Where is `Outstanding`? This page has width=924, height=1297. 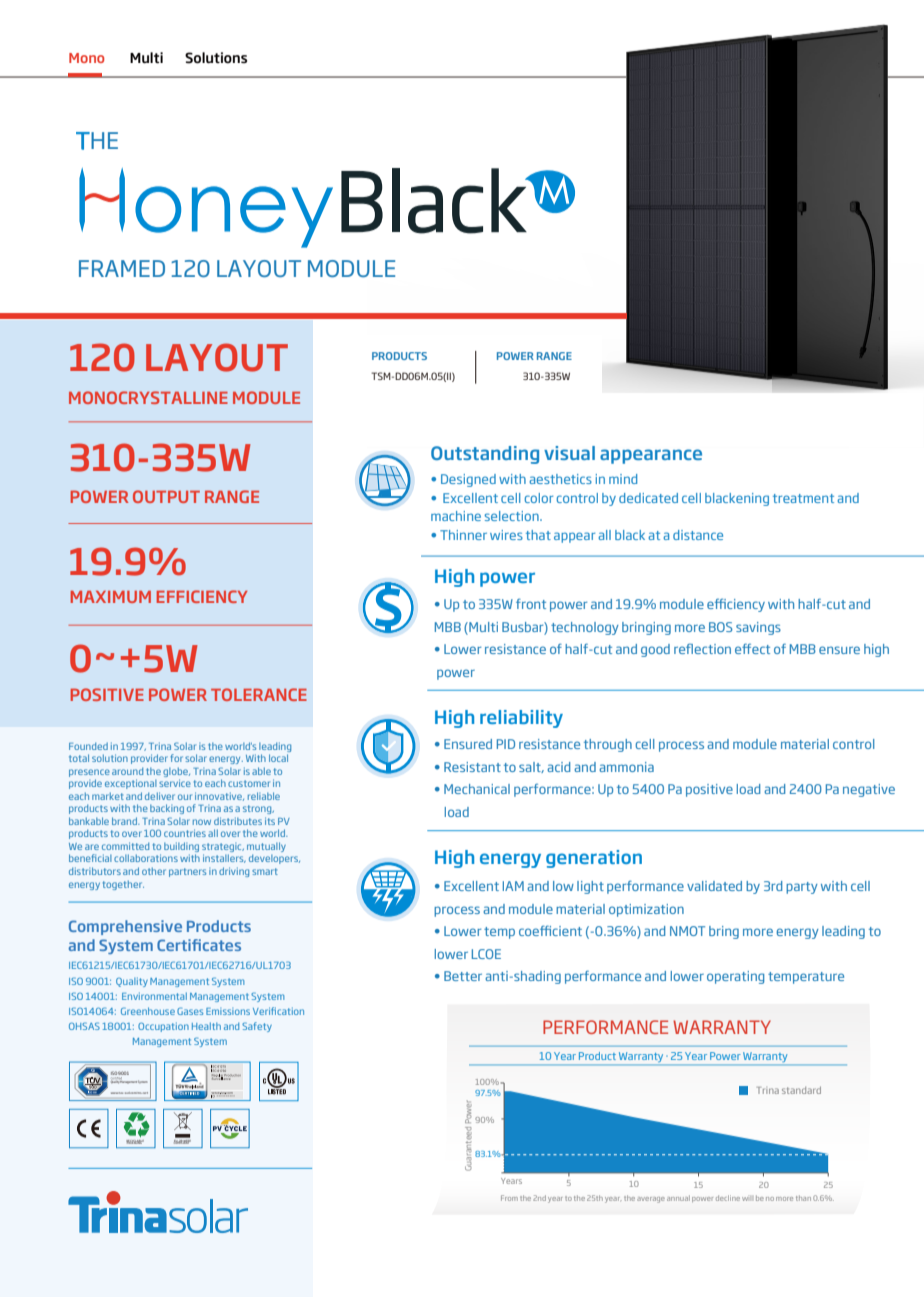
Outstanding is located at coordinates (485, 455).
